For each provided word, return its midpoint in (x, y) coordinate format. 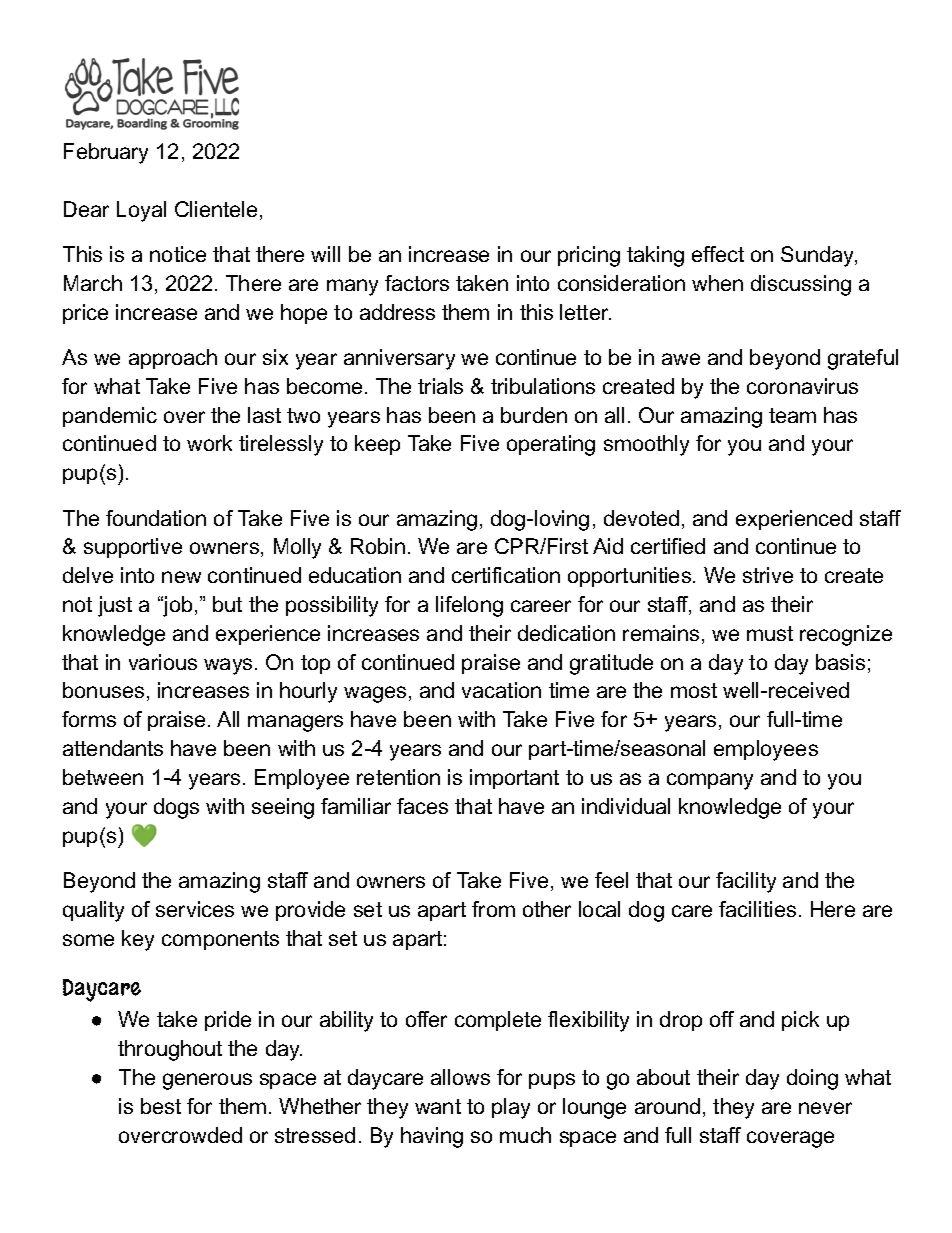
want (438, 1106)
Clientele (216, 209)
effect (718, 254)
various (163, 662)
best (161, 1106)
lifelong (469, 606)
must (770, 633)
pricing (589, 256)
